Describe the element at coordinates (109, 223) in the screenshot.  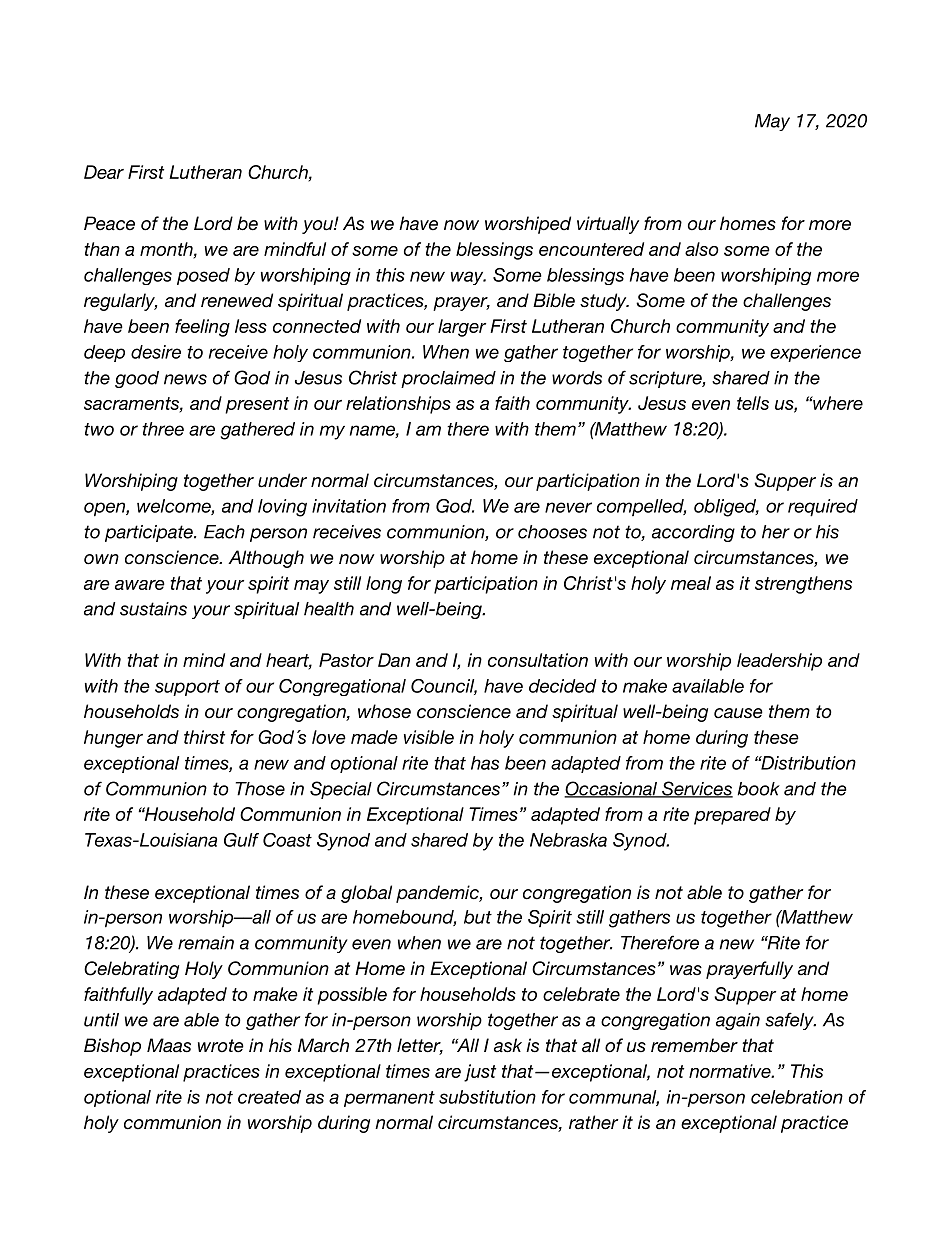
I see `Peace` at that location.
